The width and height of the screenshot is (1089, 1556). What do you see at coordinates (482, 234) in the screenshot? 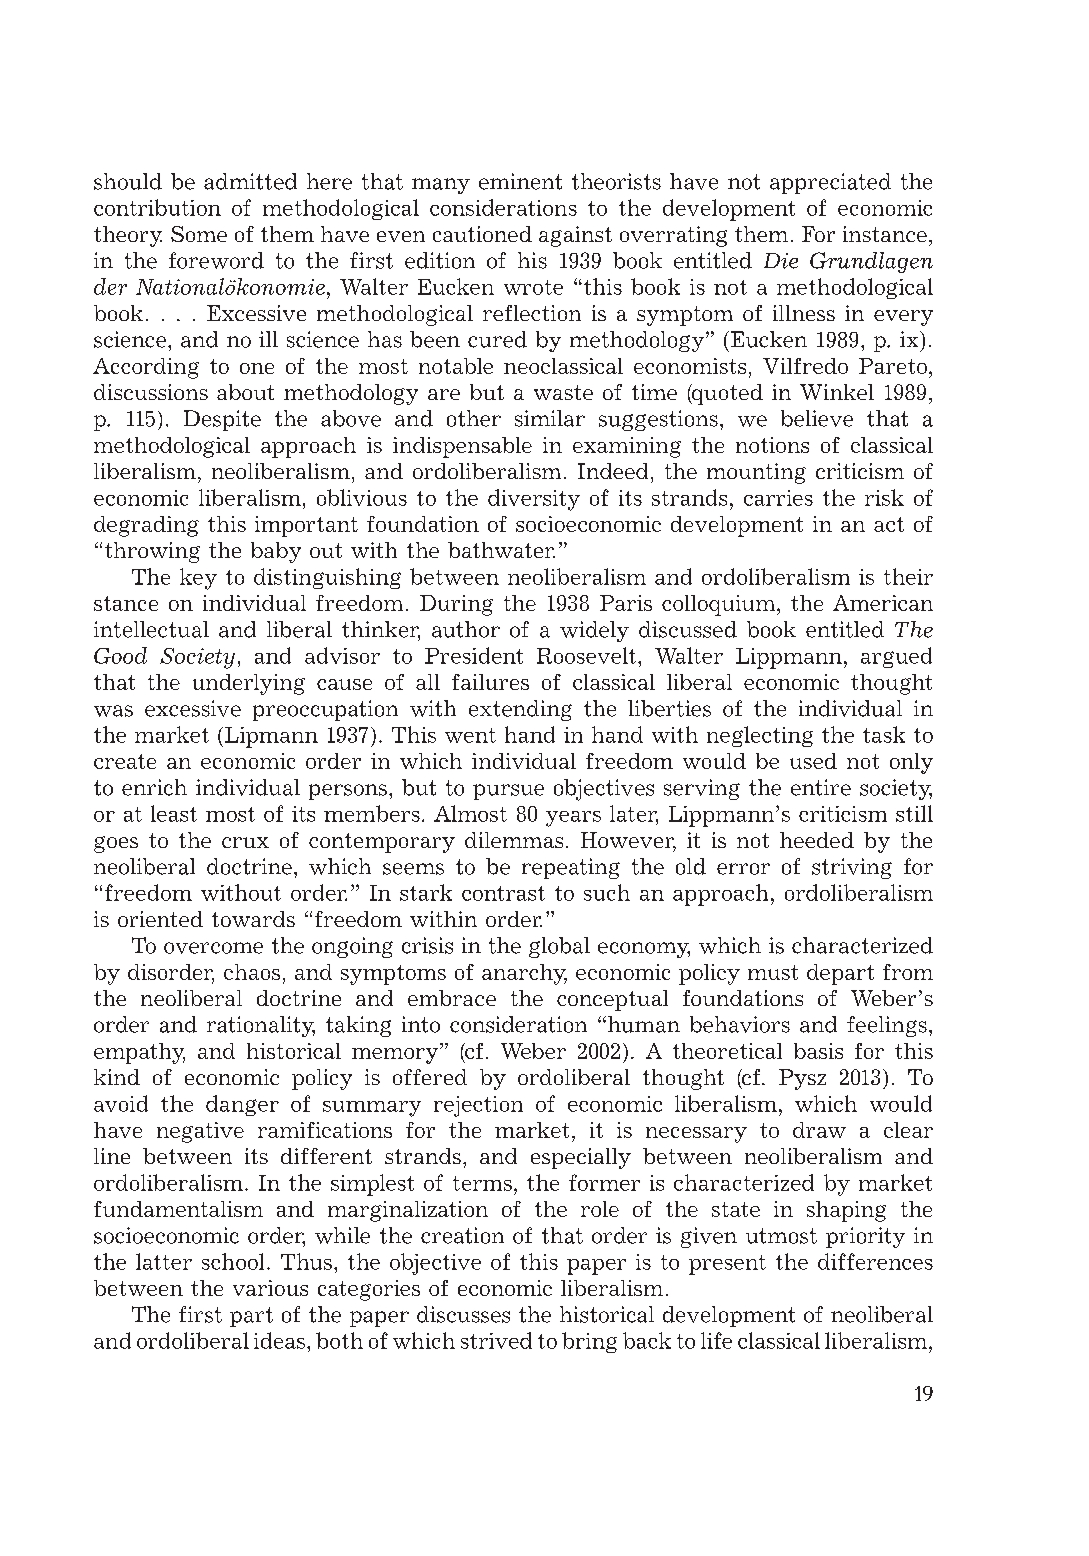
I see `cautioned` at bounding box center [482, 234].
